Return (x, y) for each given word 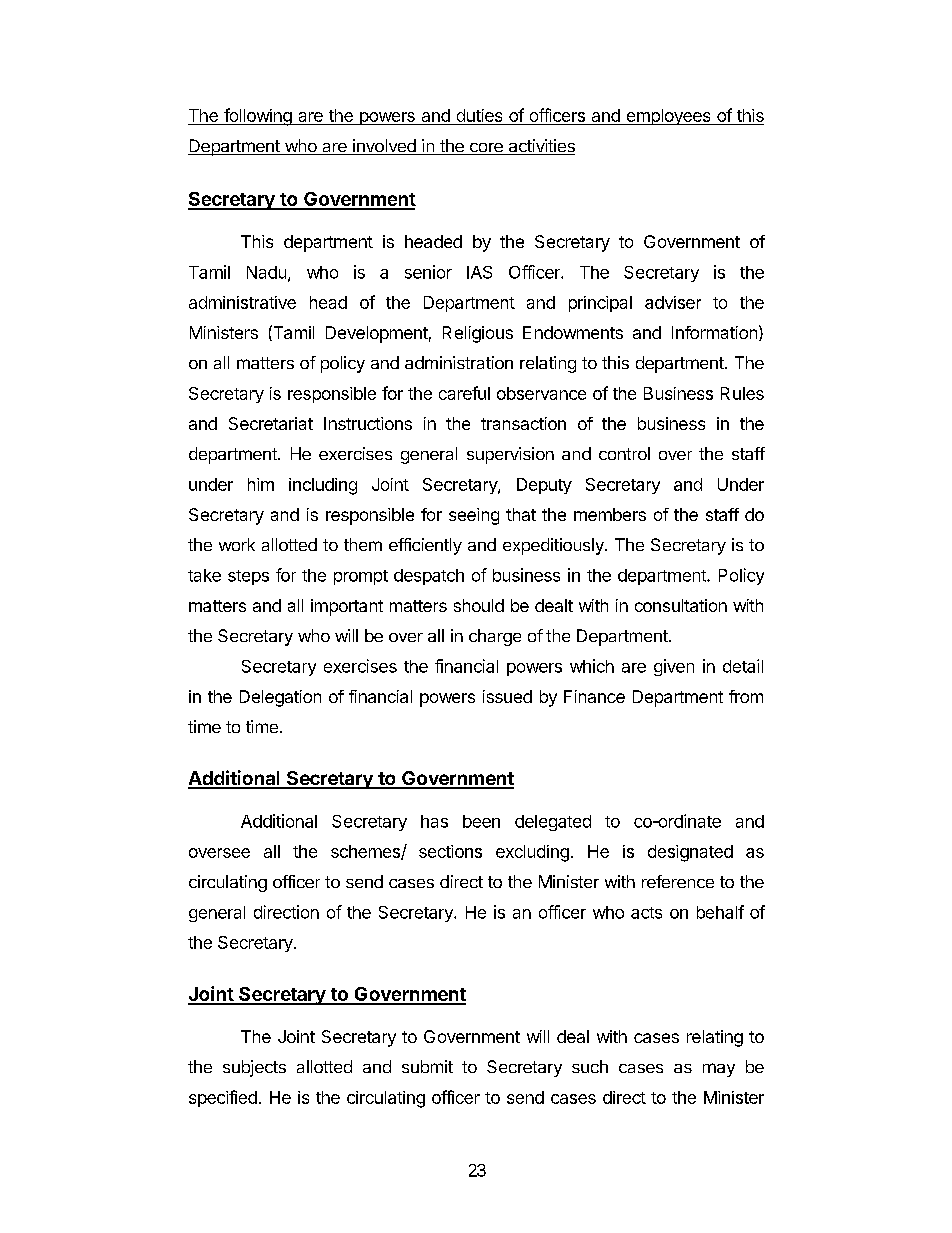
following (258, 117)
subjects (254, 1068)
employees (668, 117)
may (719, 1070)
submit (427, 1066)
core (486, 149)
